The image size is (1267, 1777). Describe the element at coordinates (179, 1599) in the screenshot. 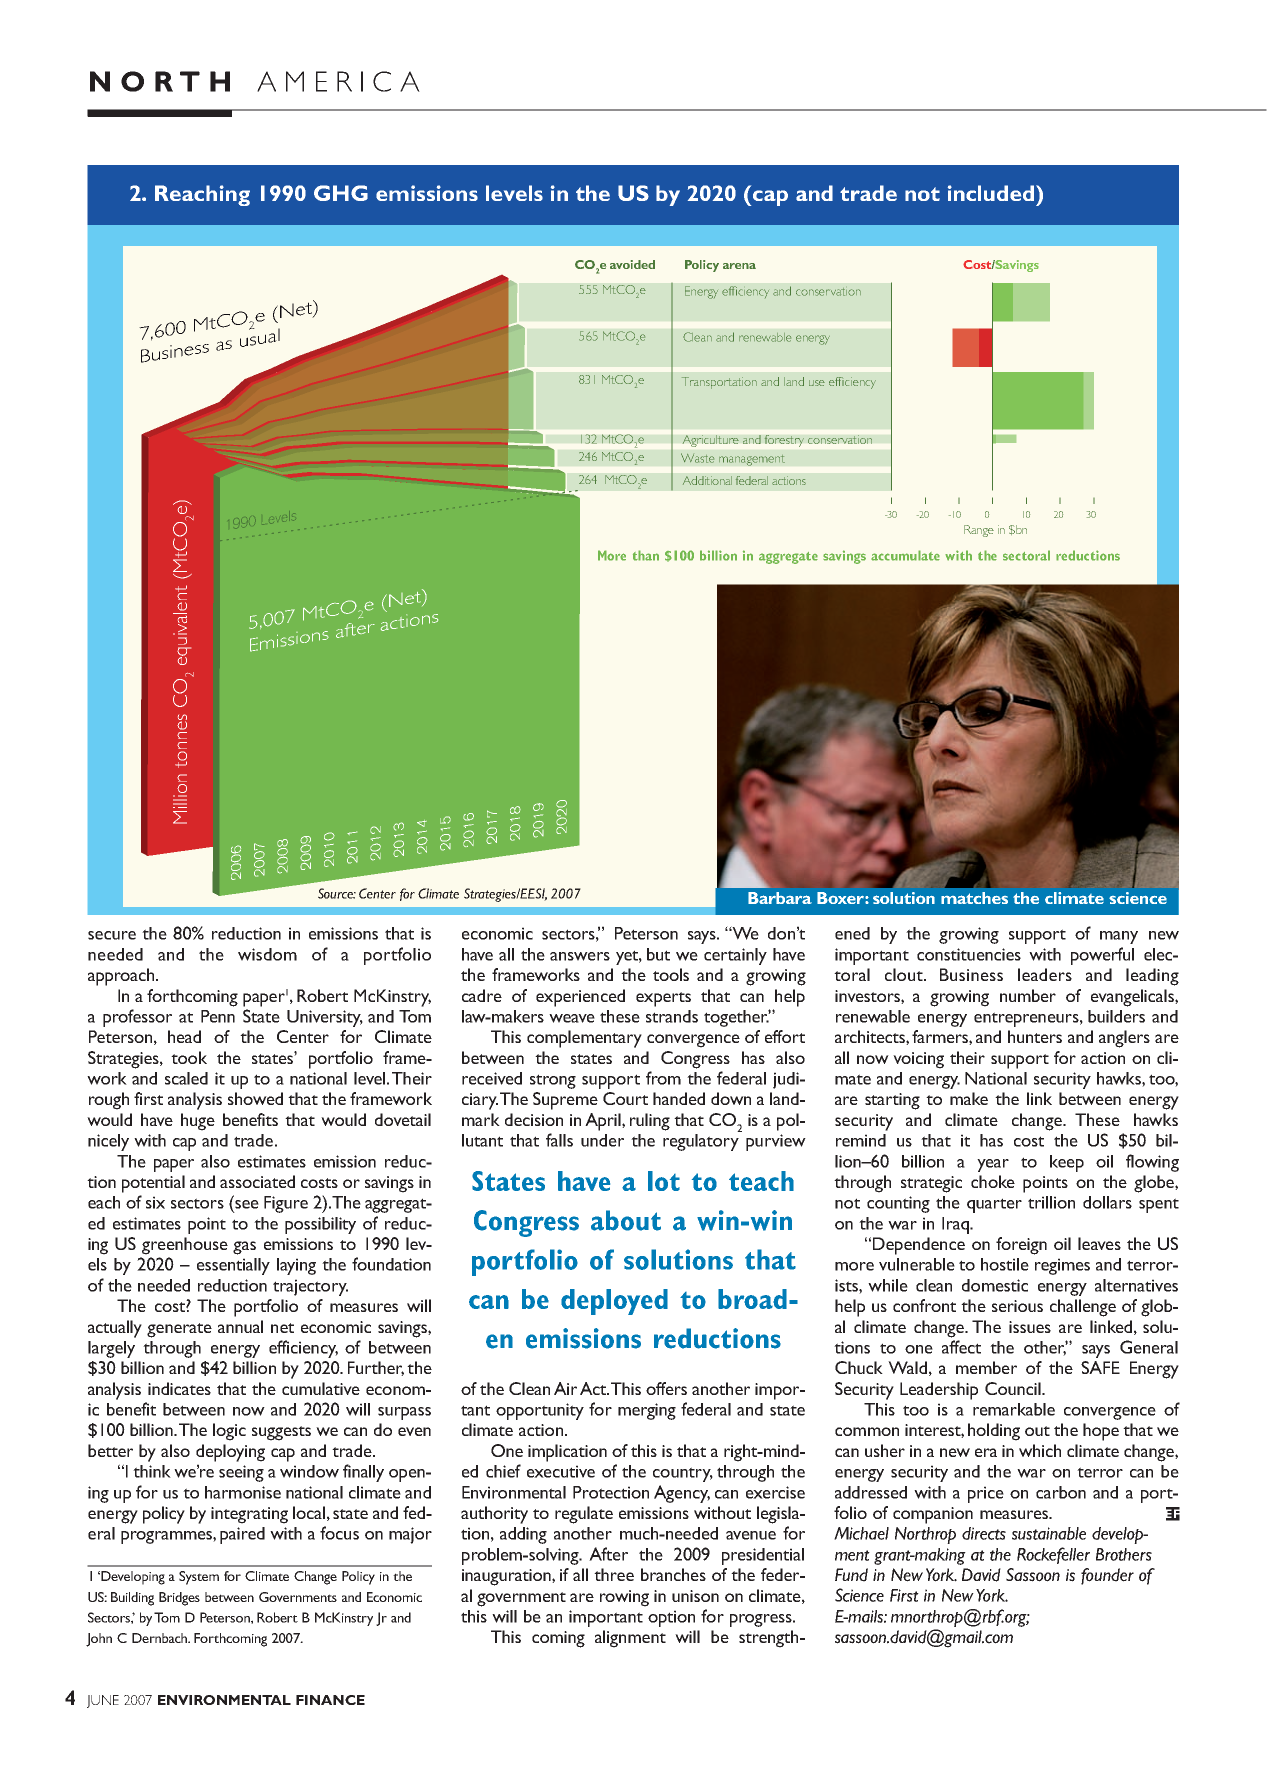

I see `Bridges` at that location.
